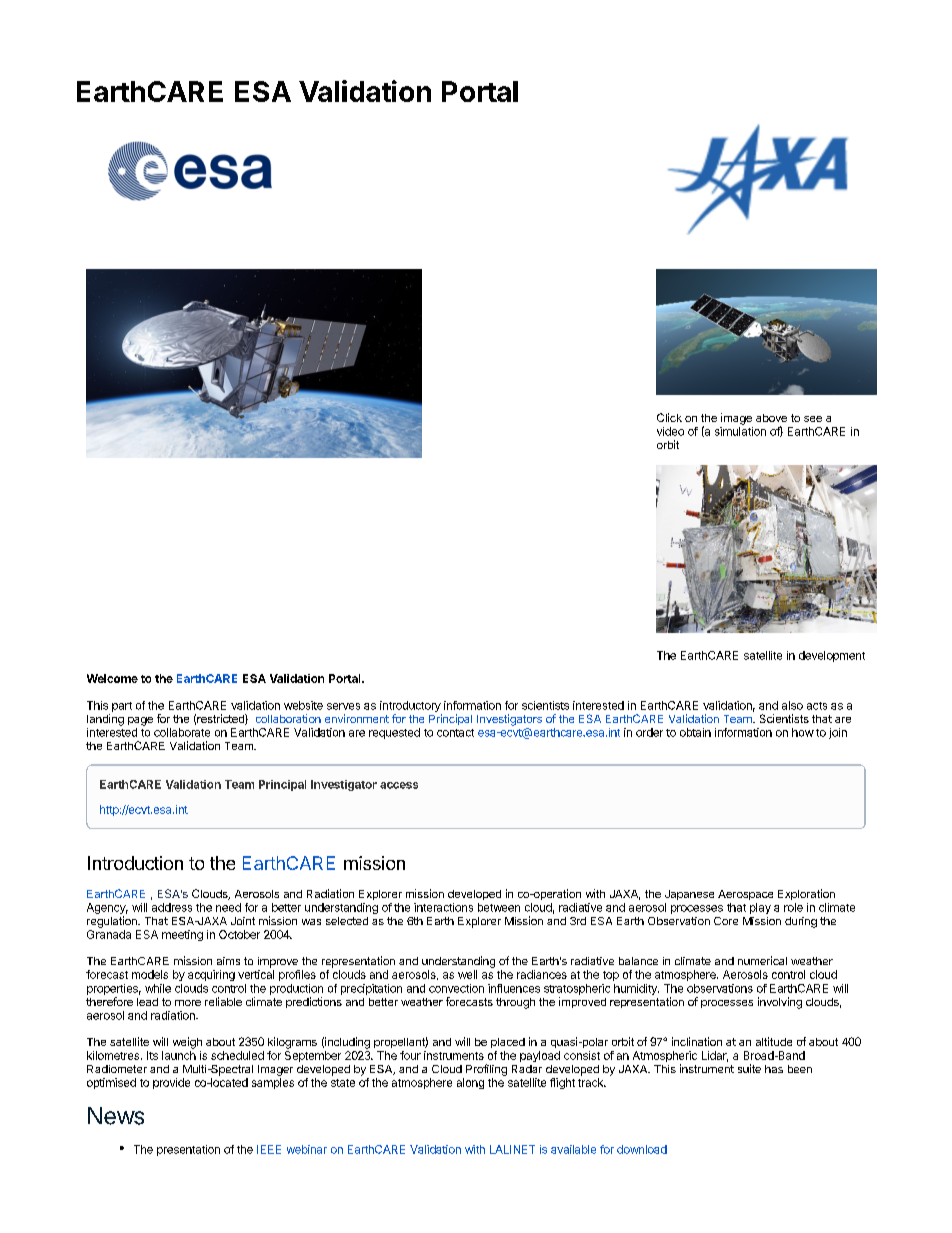 This page has height=1233, width=952. What do you see at coordinates (669, 417) in the page?
I see `Click` at bounding box center [669, 417].
